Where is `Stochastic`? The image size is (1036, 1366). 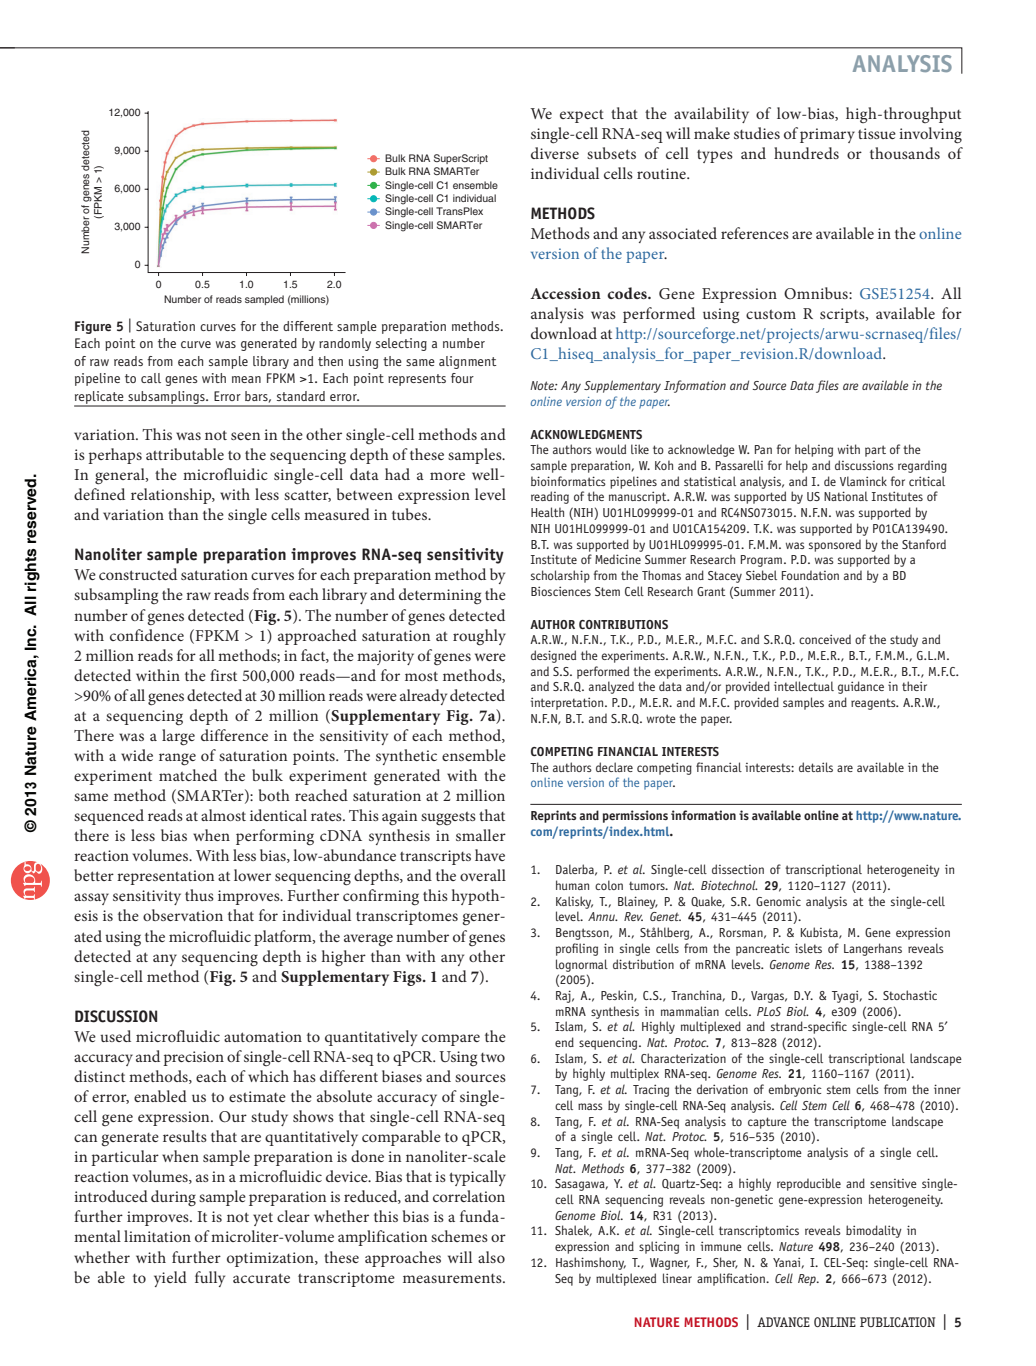
Stochastic is located at coordinates (910, 995).
